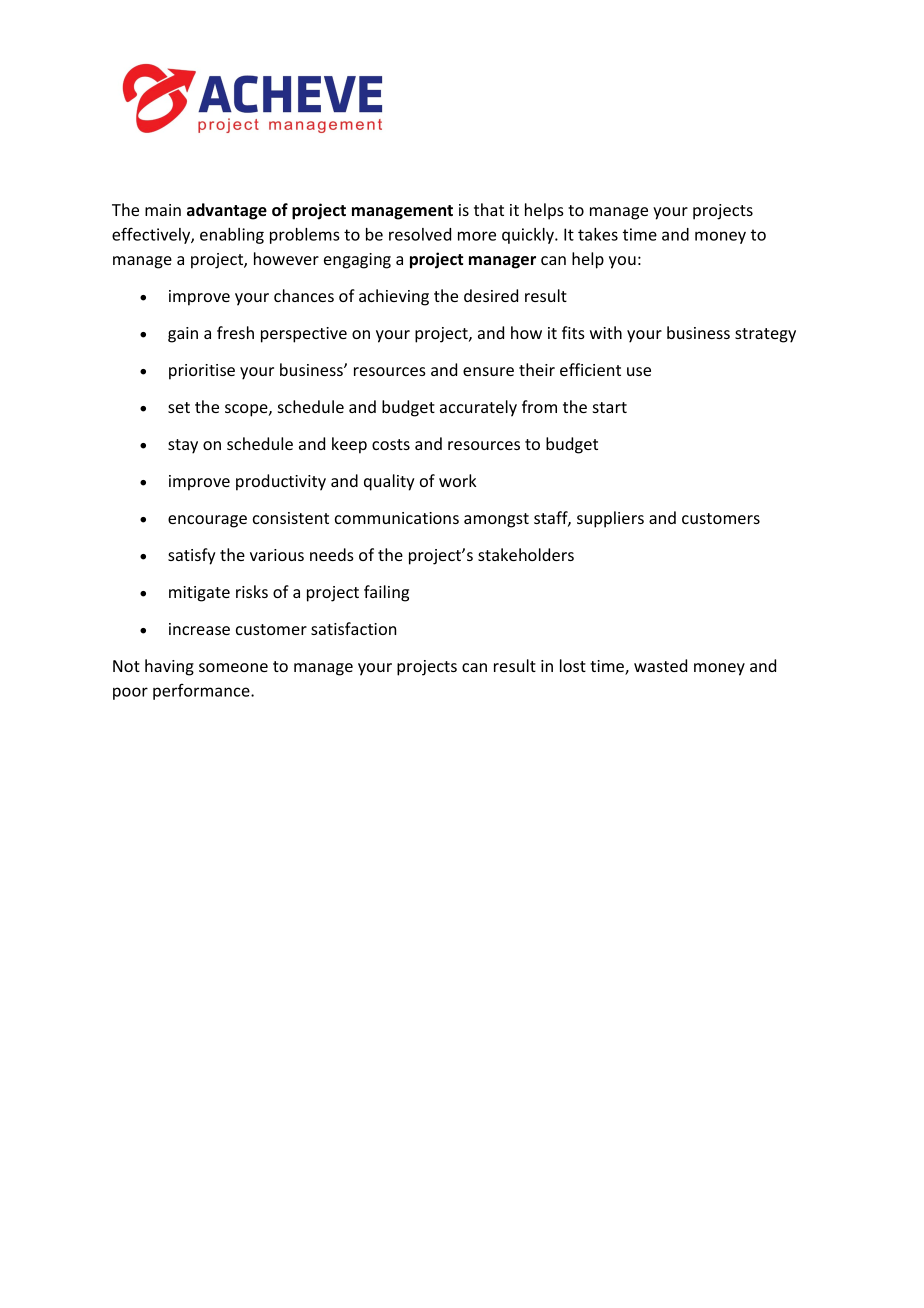 The width and height of the screenshot is (924, 1308). What do you see at coordinates (573, 665) in the screenshot?
I see `lost` at bounding box center [573, 665].
